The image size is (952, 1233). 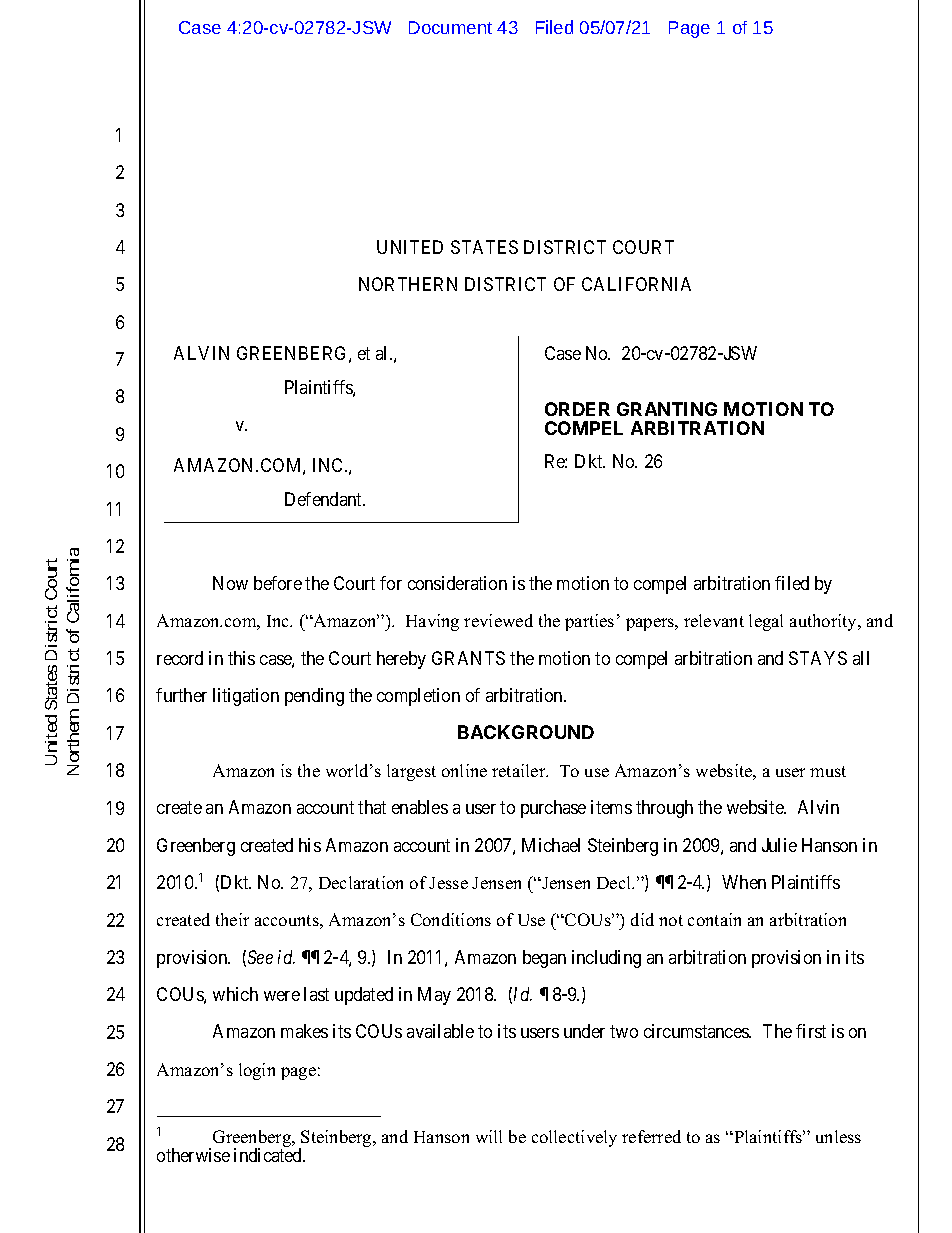 What do you see at coordinates (269, 1155) in the document?
I see `indicated` at bounding box center [269, 1155].
